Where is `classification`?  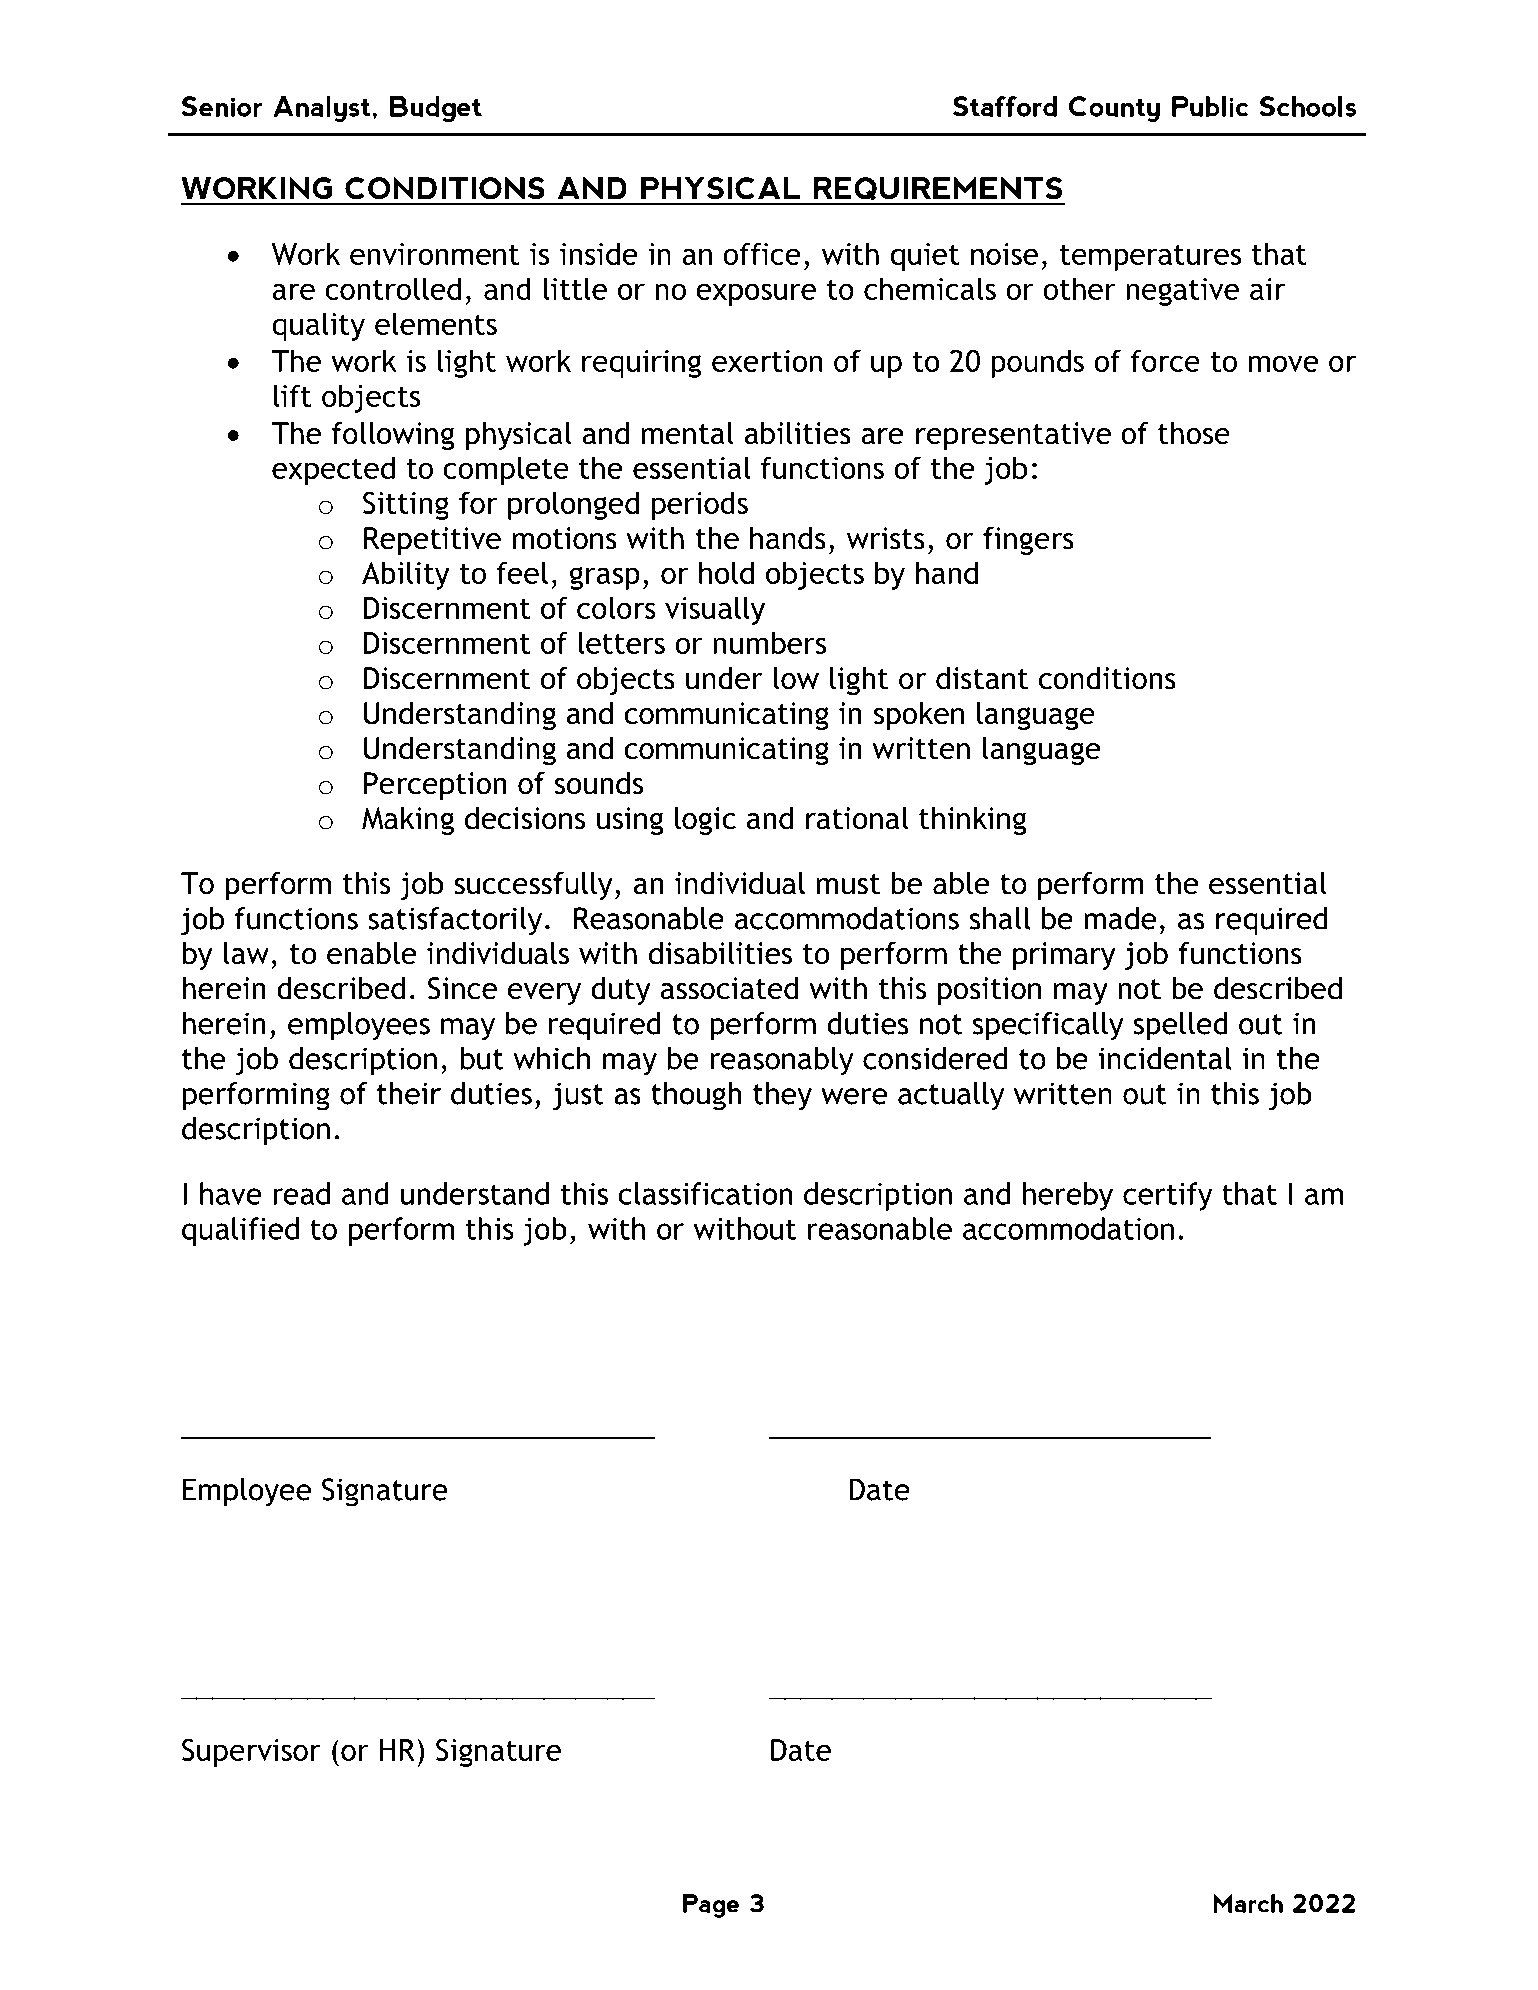 classification is located at coordinates (705, 1193).
